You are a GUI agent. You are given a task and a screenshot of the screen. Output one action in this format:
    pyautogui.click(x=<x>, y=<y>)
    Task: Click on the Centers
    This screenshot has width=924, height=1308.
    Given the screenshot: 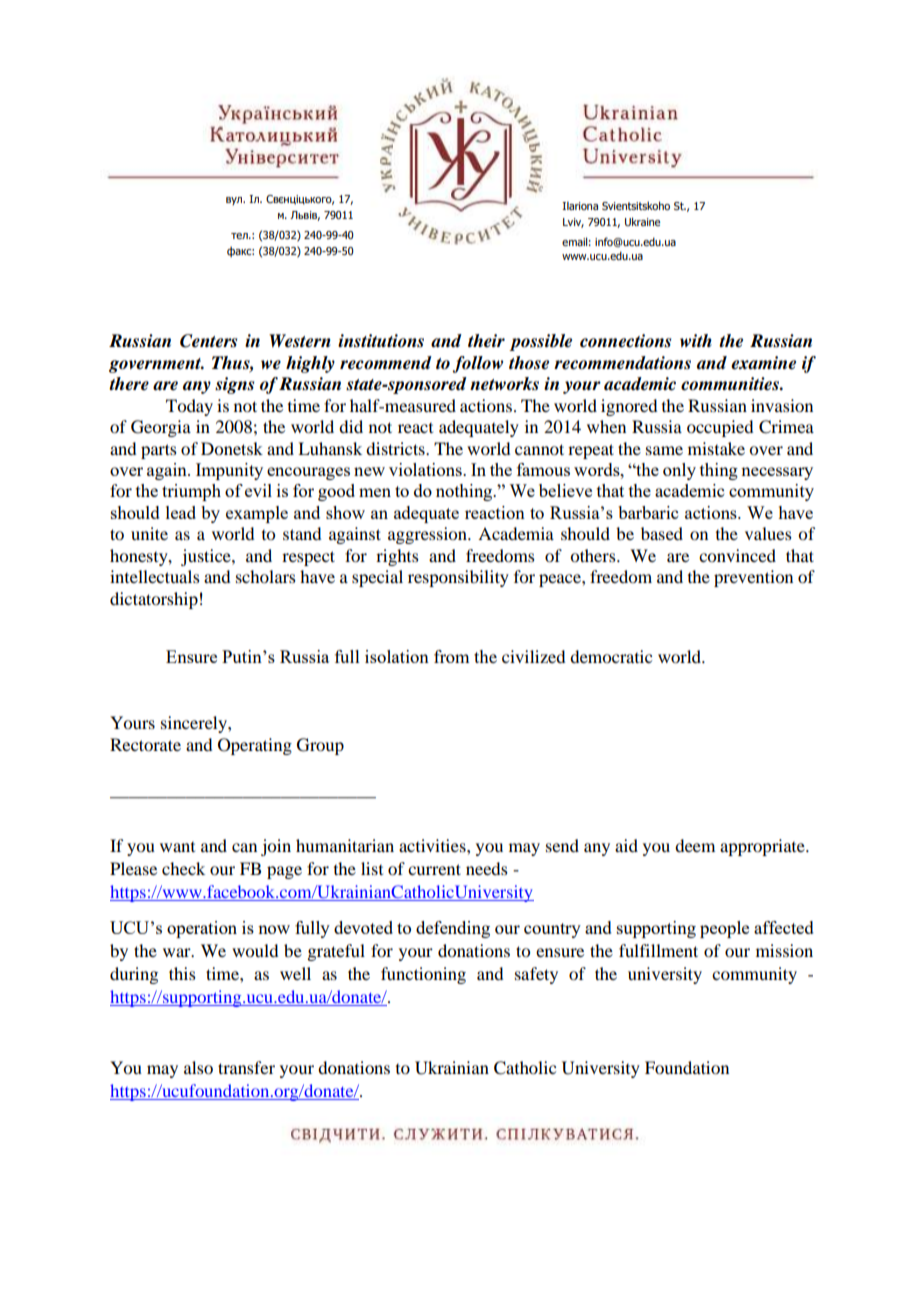 What is the action you would take?
    pyautogui.click(x=208, y=341)
